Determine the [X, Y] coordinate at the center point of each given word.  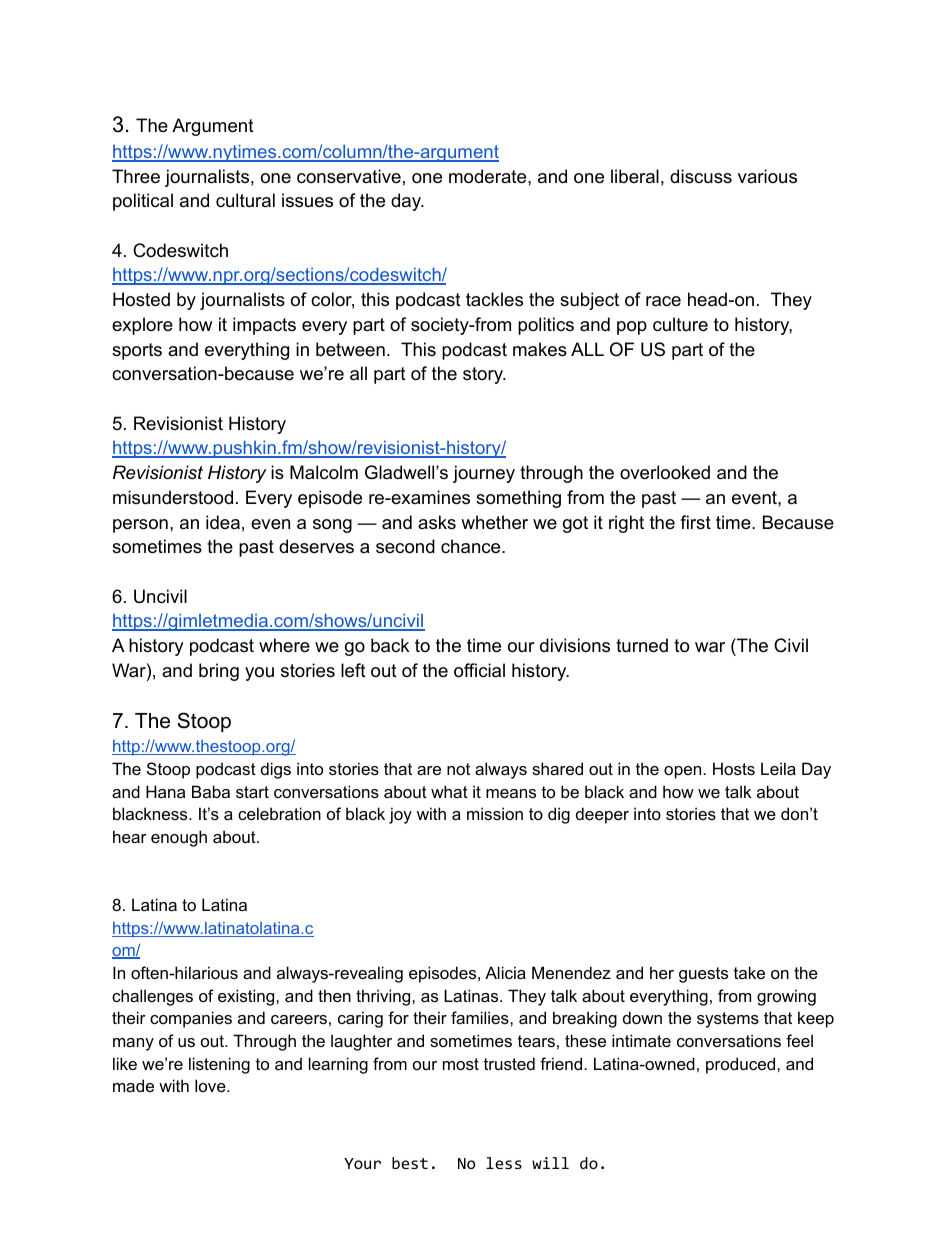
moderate [487, 176]
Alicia [505, 972]
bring [219, 672]
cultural [245, 200]
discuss [701, 176]
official [479, 670]
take [749, 972]
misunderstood [173, 497]
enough [179, 838]
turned [642, 645]
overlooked [665, 472]
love [211, 1085]
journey [484, 474]
